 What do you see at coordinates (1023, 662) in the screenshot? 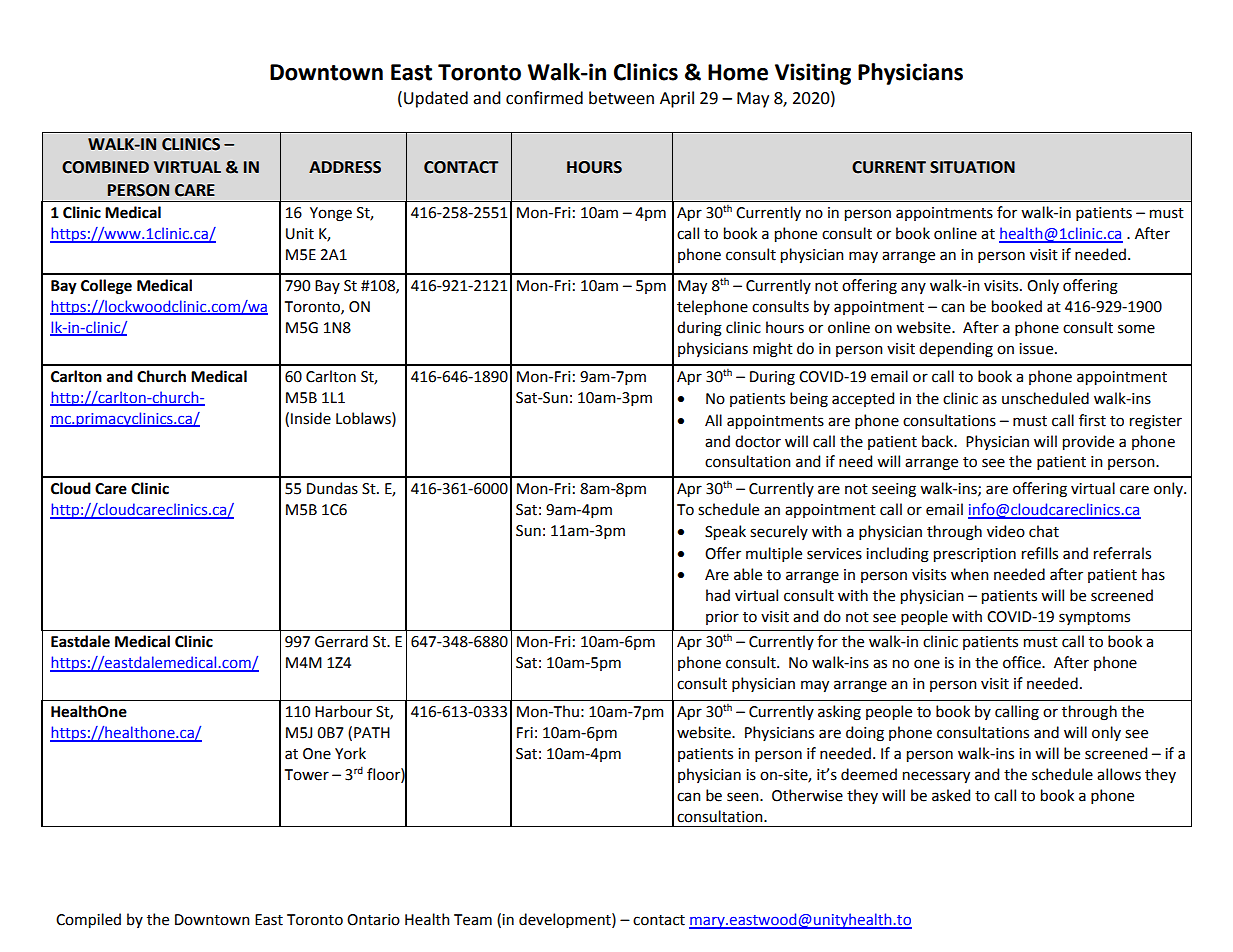
I see `office` at bounding box center [1023, 662].
